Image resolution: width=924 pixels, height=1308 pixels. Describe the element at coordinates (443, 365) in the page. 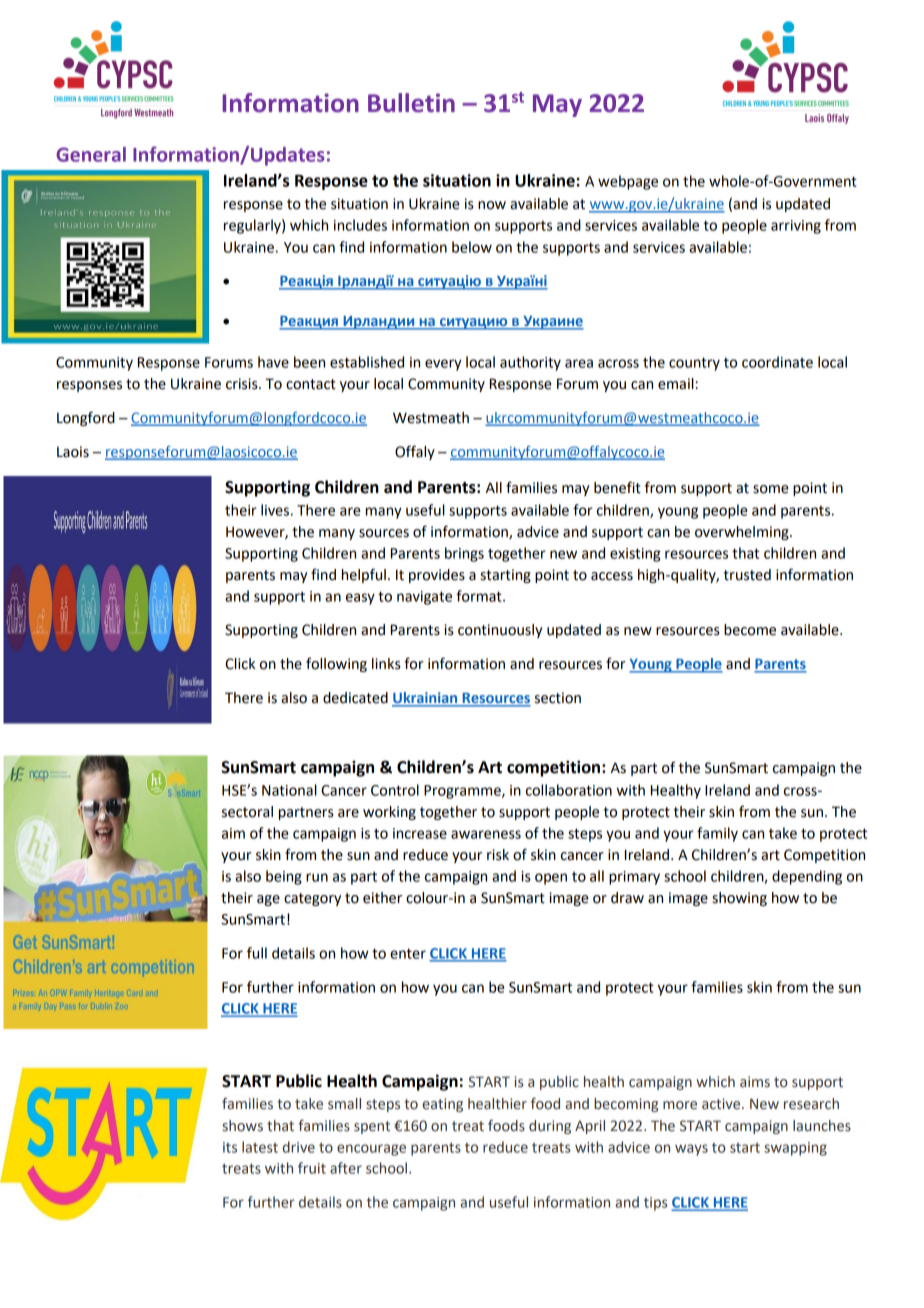

I see `every` at that location.
